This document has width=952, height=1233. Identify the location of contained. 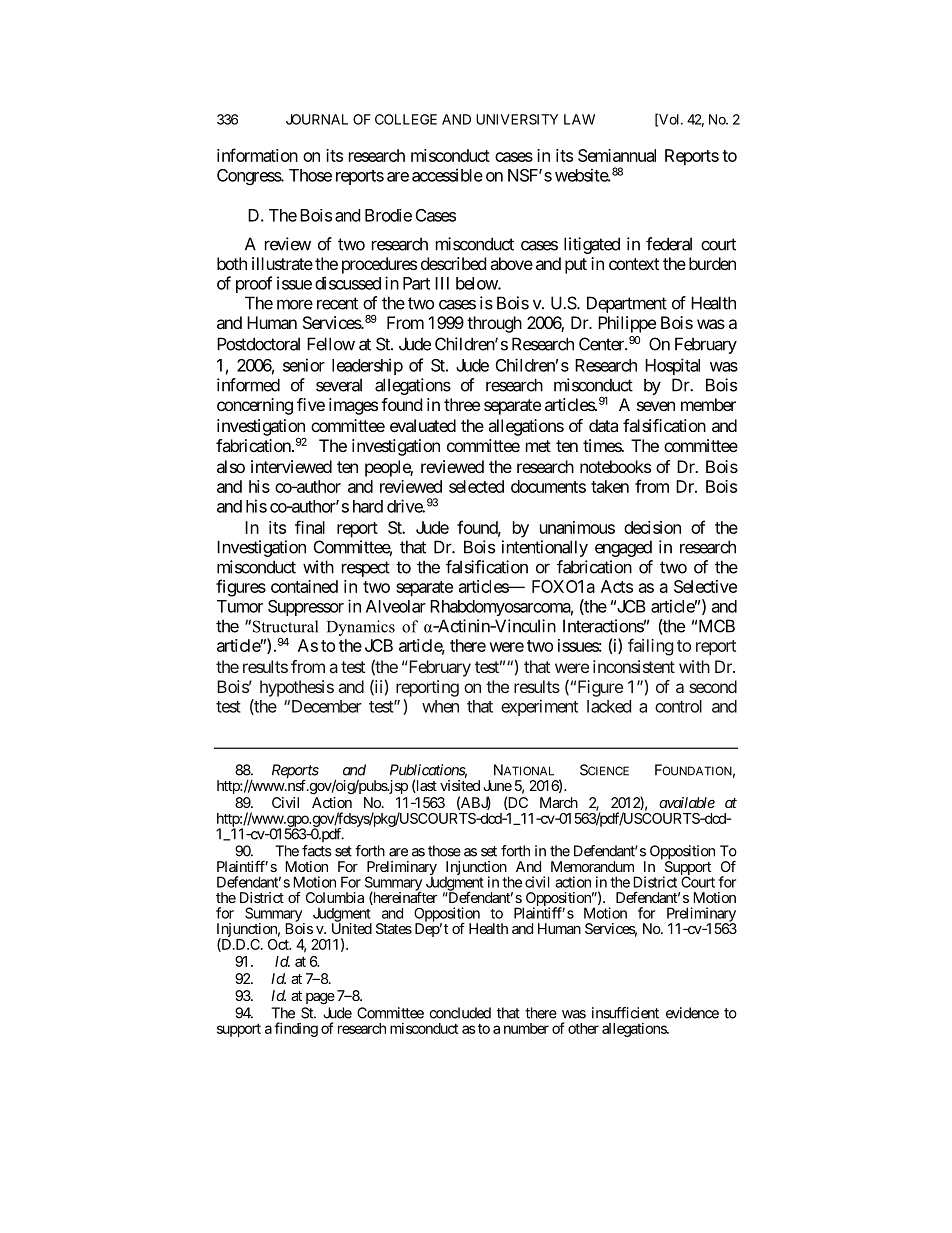
(304, 586).
